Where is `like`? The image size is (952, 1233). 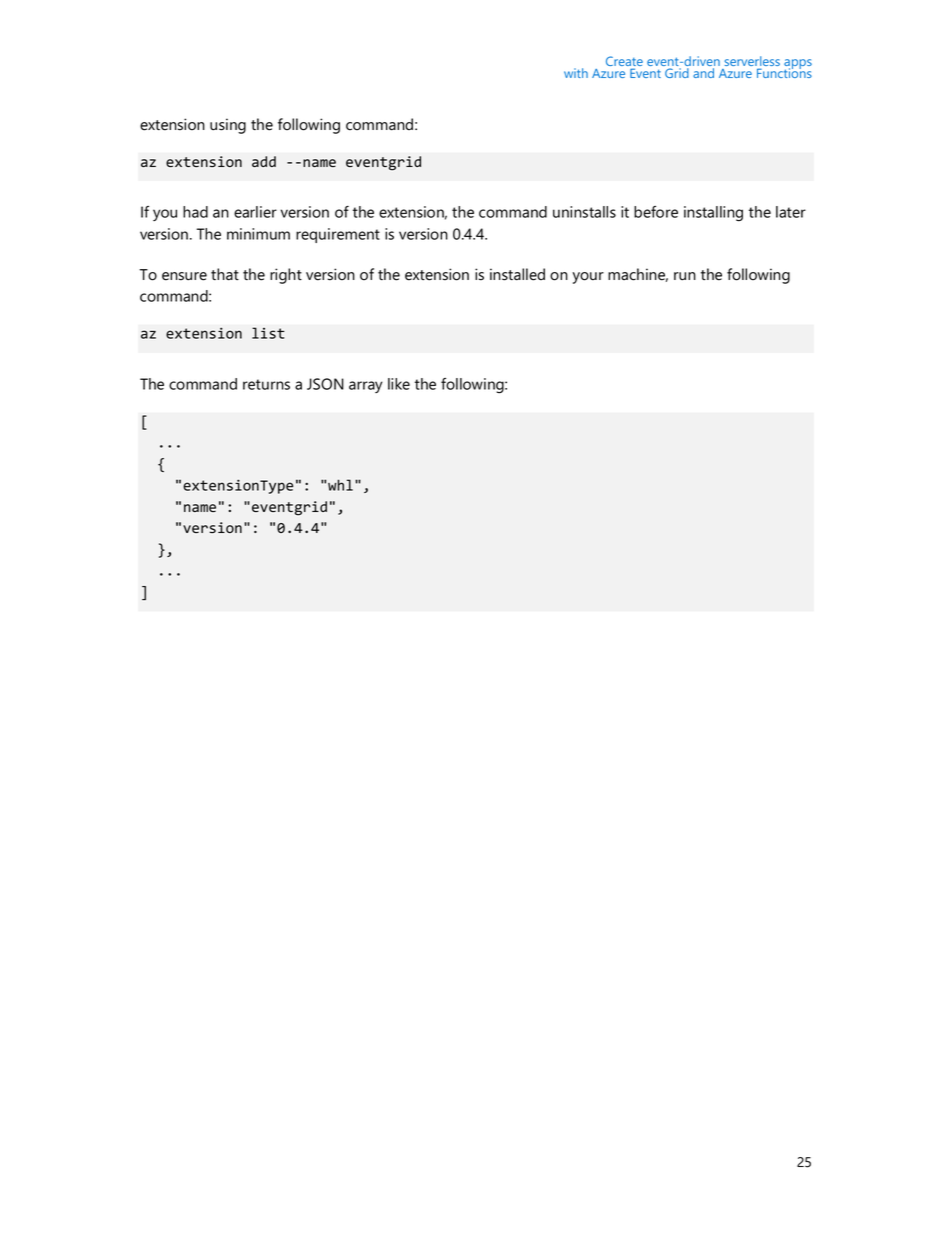 like is located at coordinates (399, 384).
